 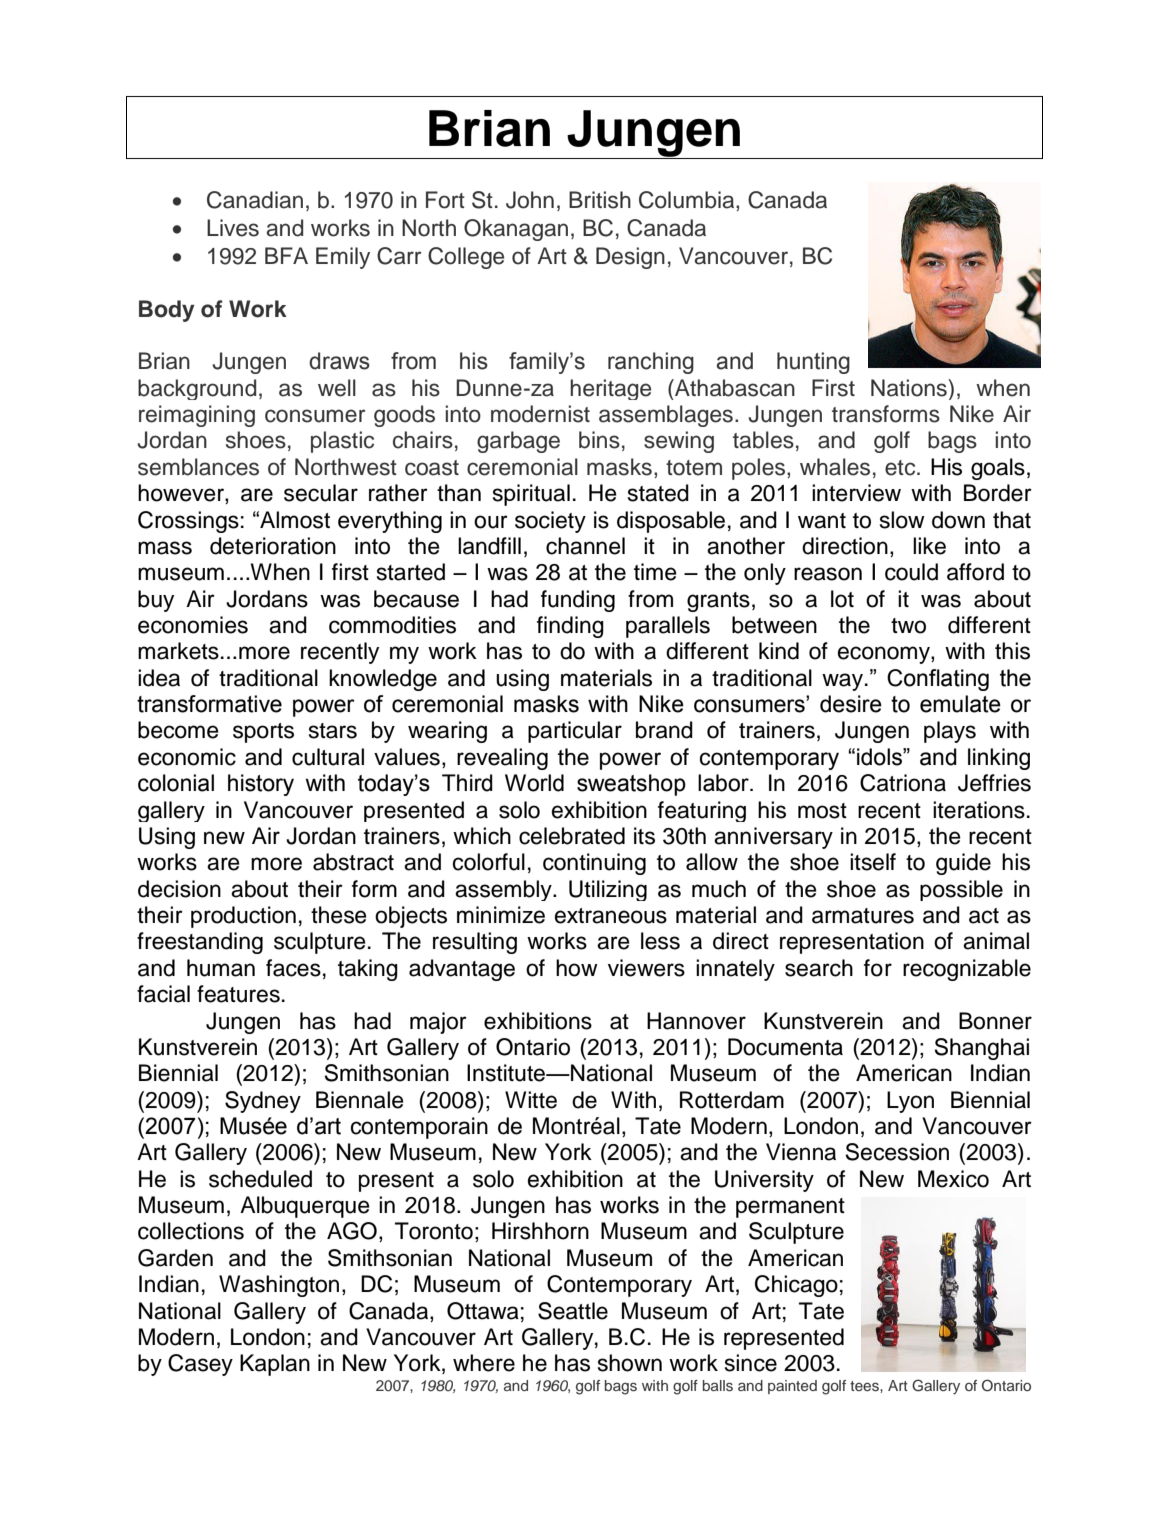 I want to click on viewers, so click(x=646, y=968).
